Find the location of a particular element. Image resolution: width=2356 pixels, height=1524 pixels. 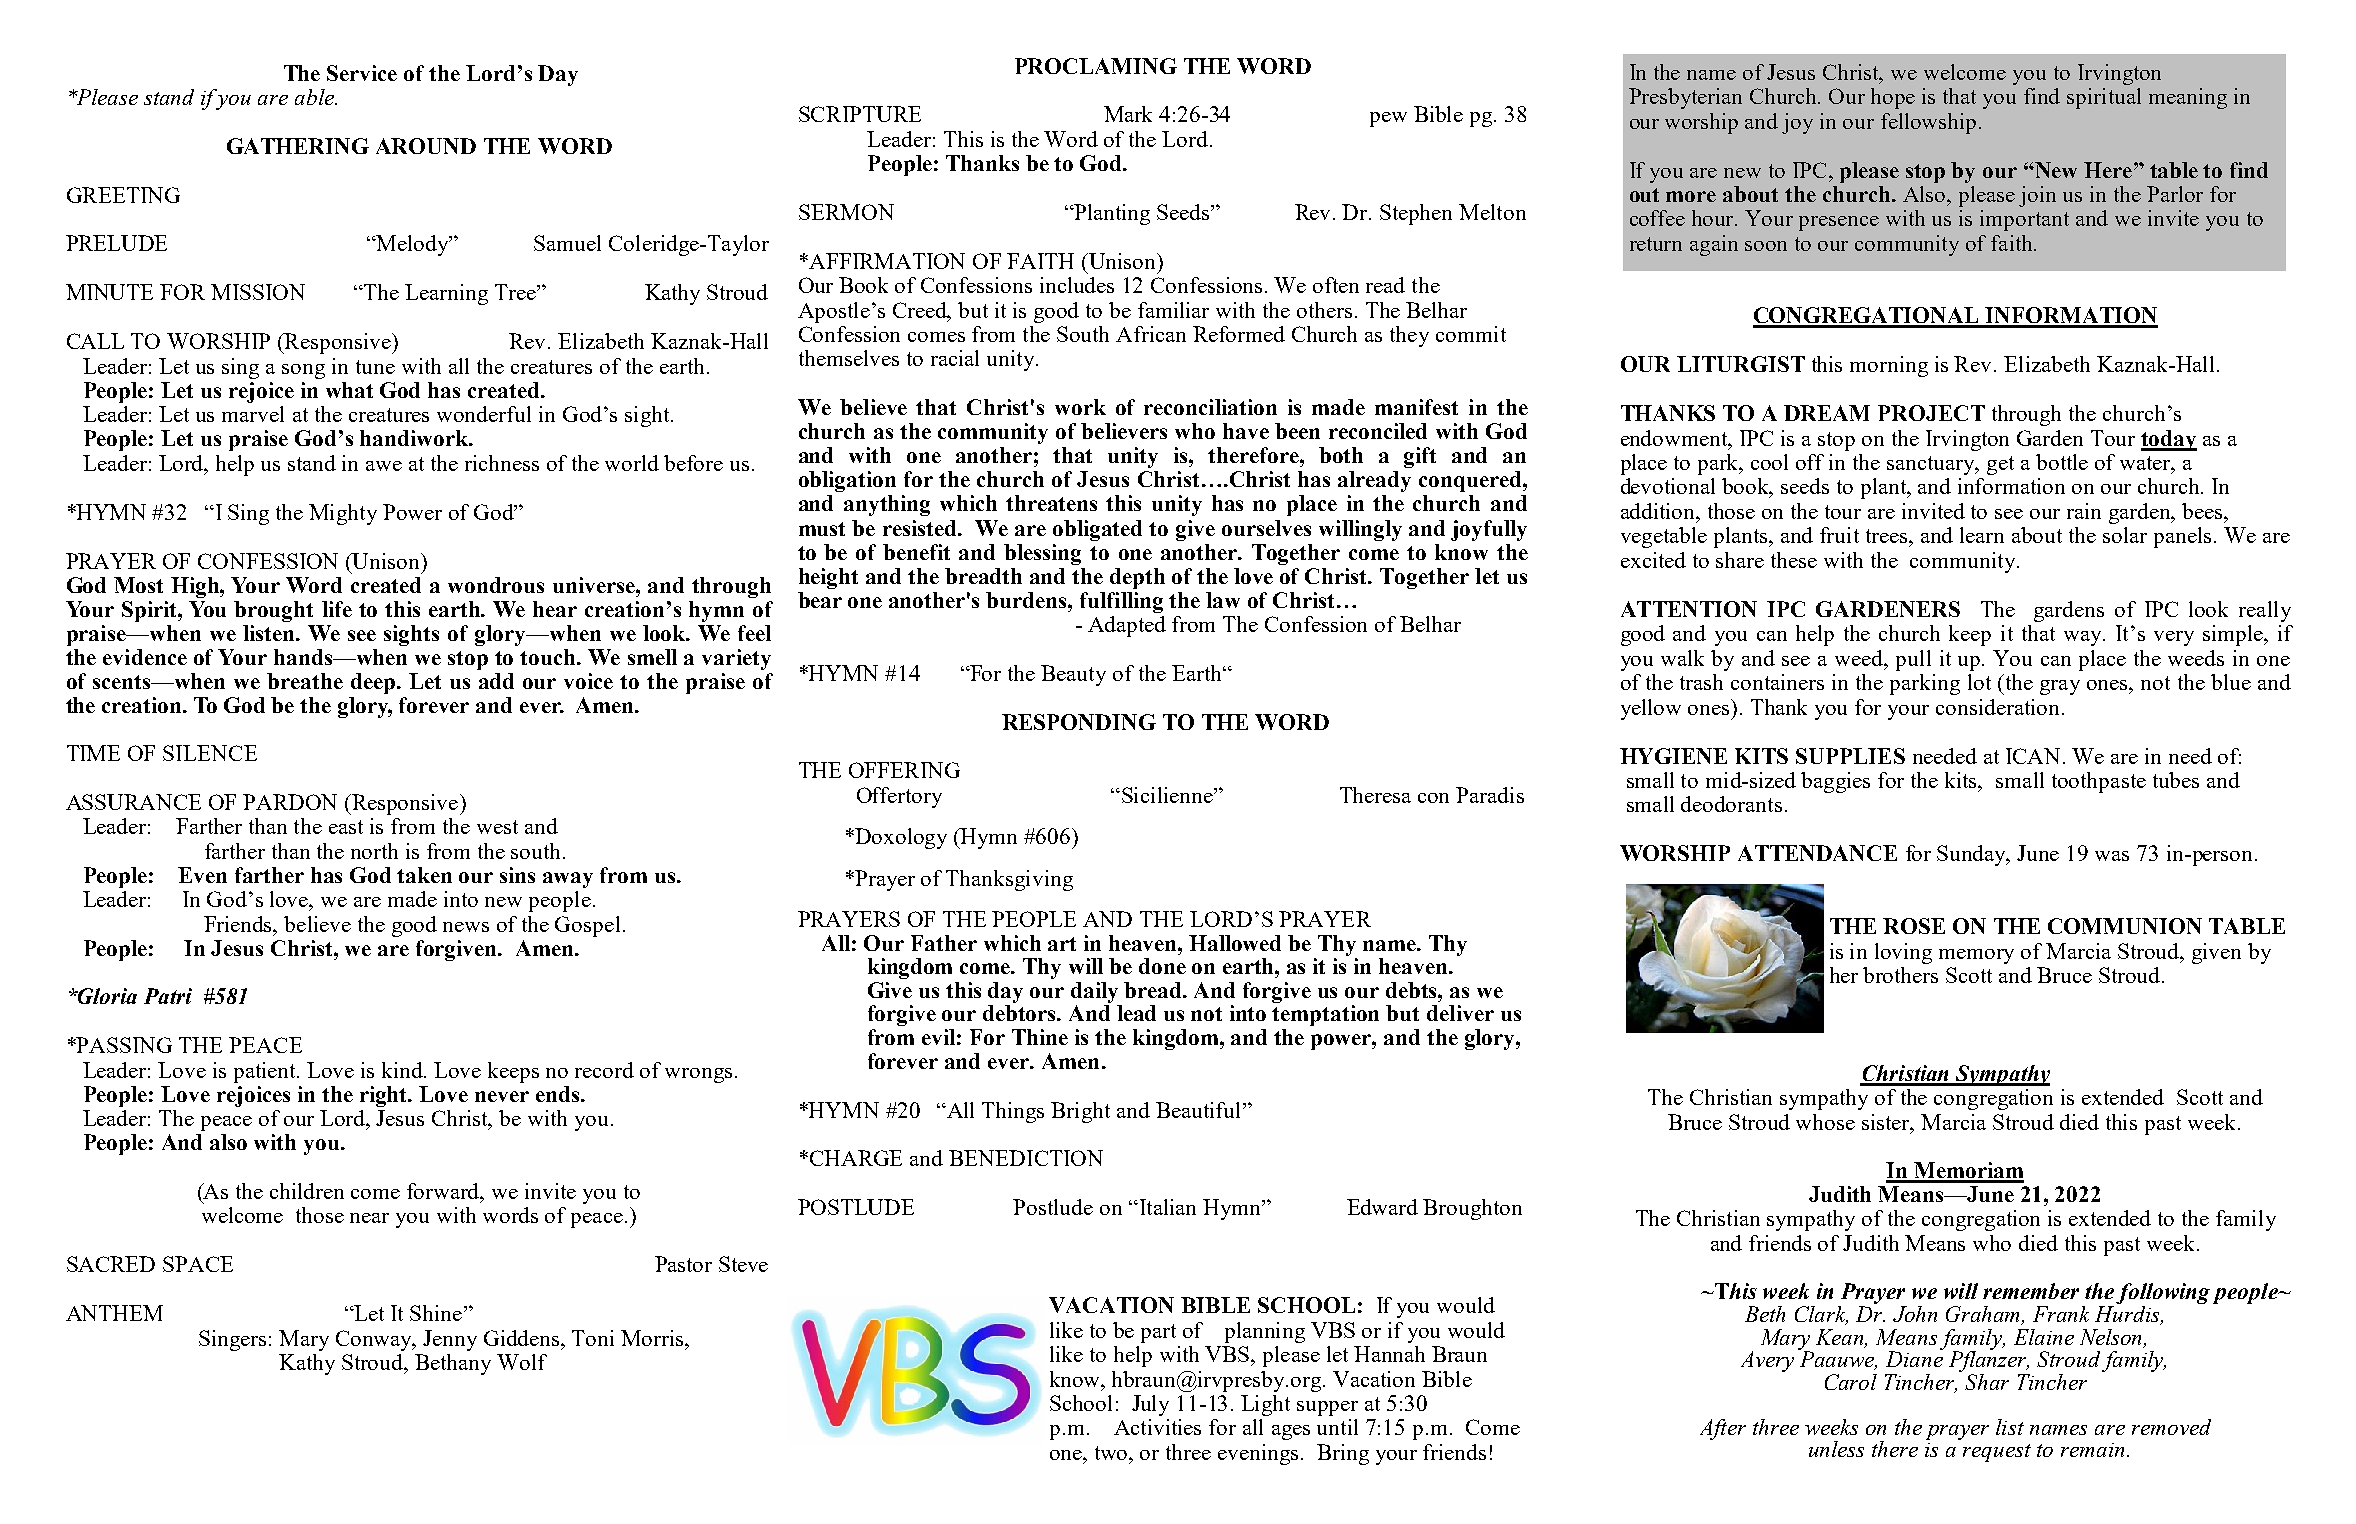

fellowship is located at coordinates (1928, 123).
